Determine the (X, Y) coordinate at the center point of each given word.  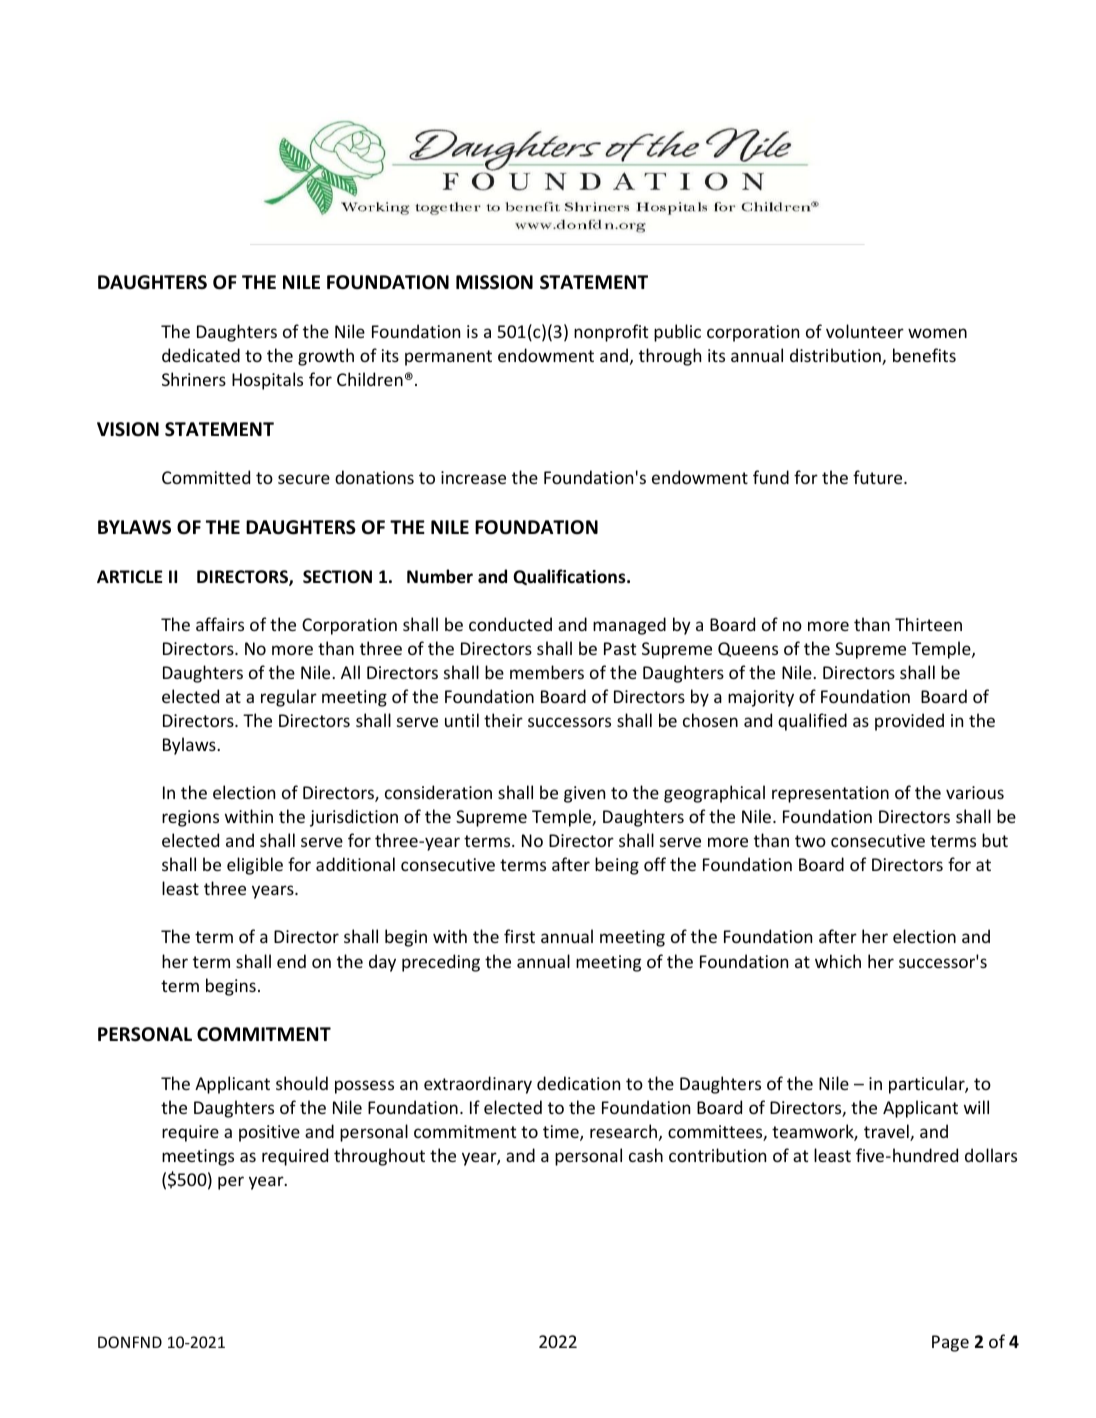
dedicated (201, 355)
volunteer (865, 331)
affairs (220, 624)
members (547, 672)
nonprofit (611, 333)
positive (269, 1133)
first (519, 936)
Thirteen (928, 624)
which (838, 961)
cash (646, 1155)
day (382, 963)
